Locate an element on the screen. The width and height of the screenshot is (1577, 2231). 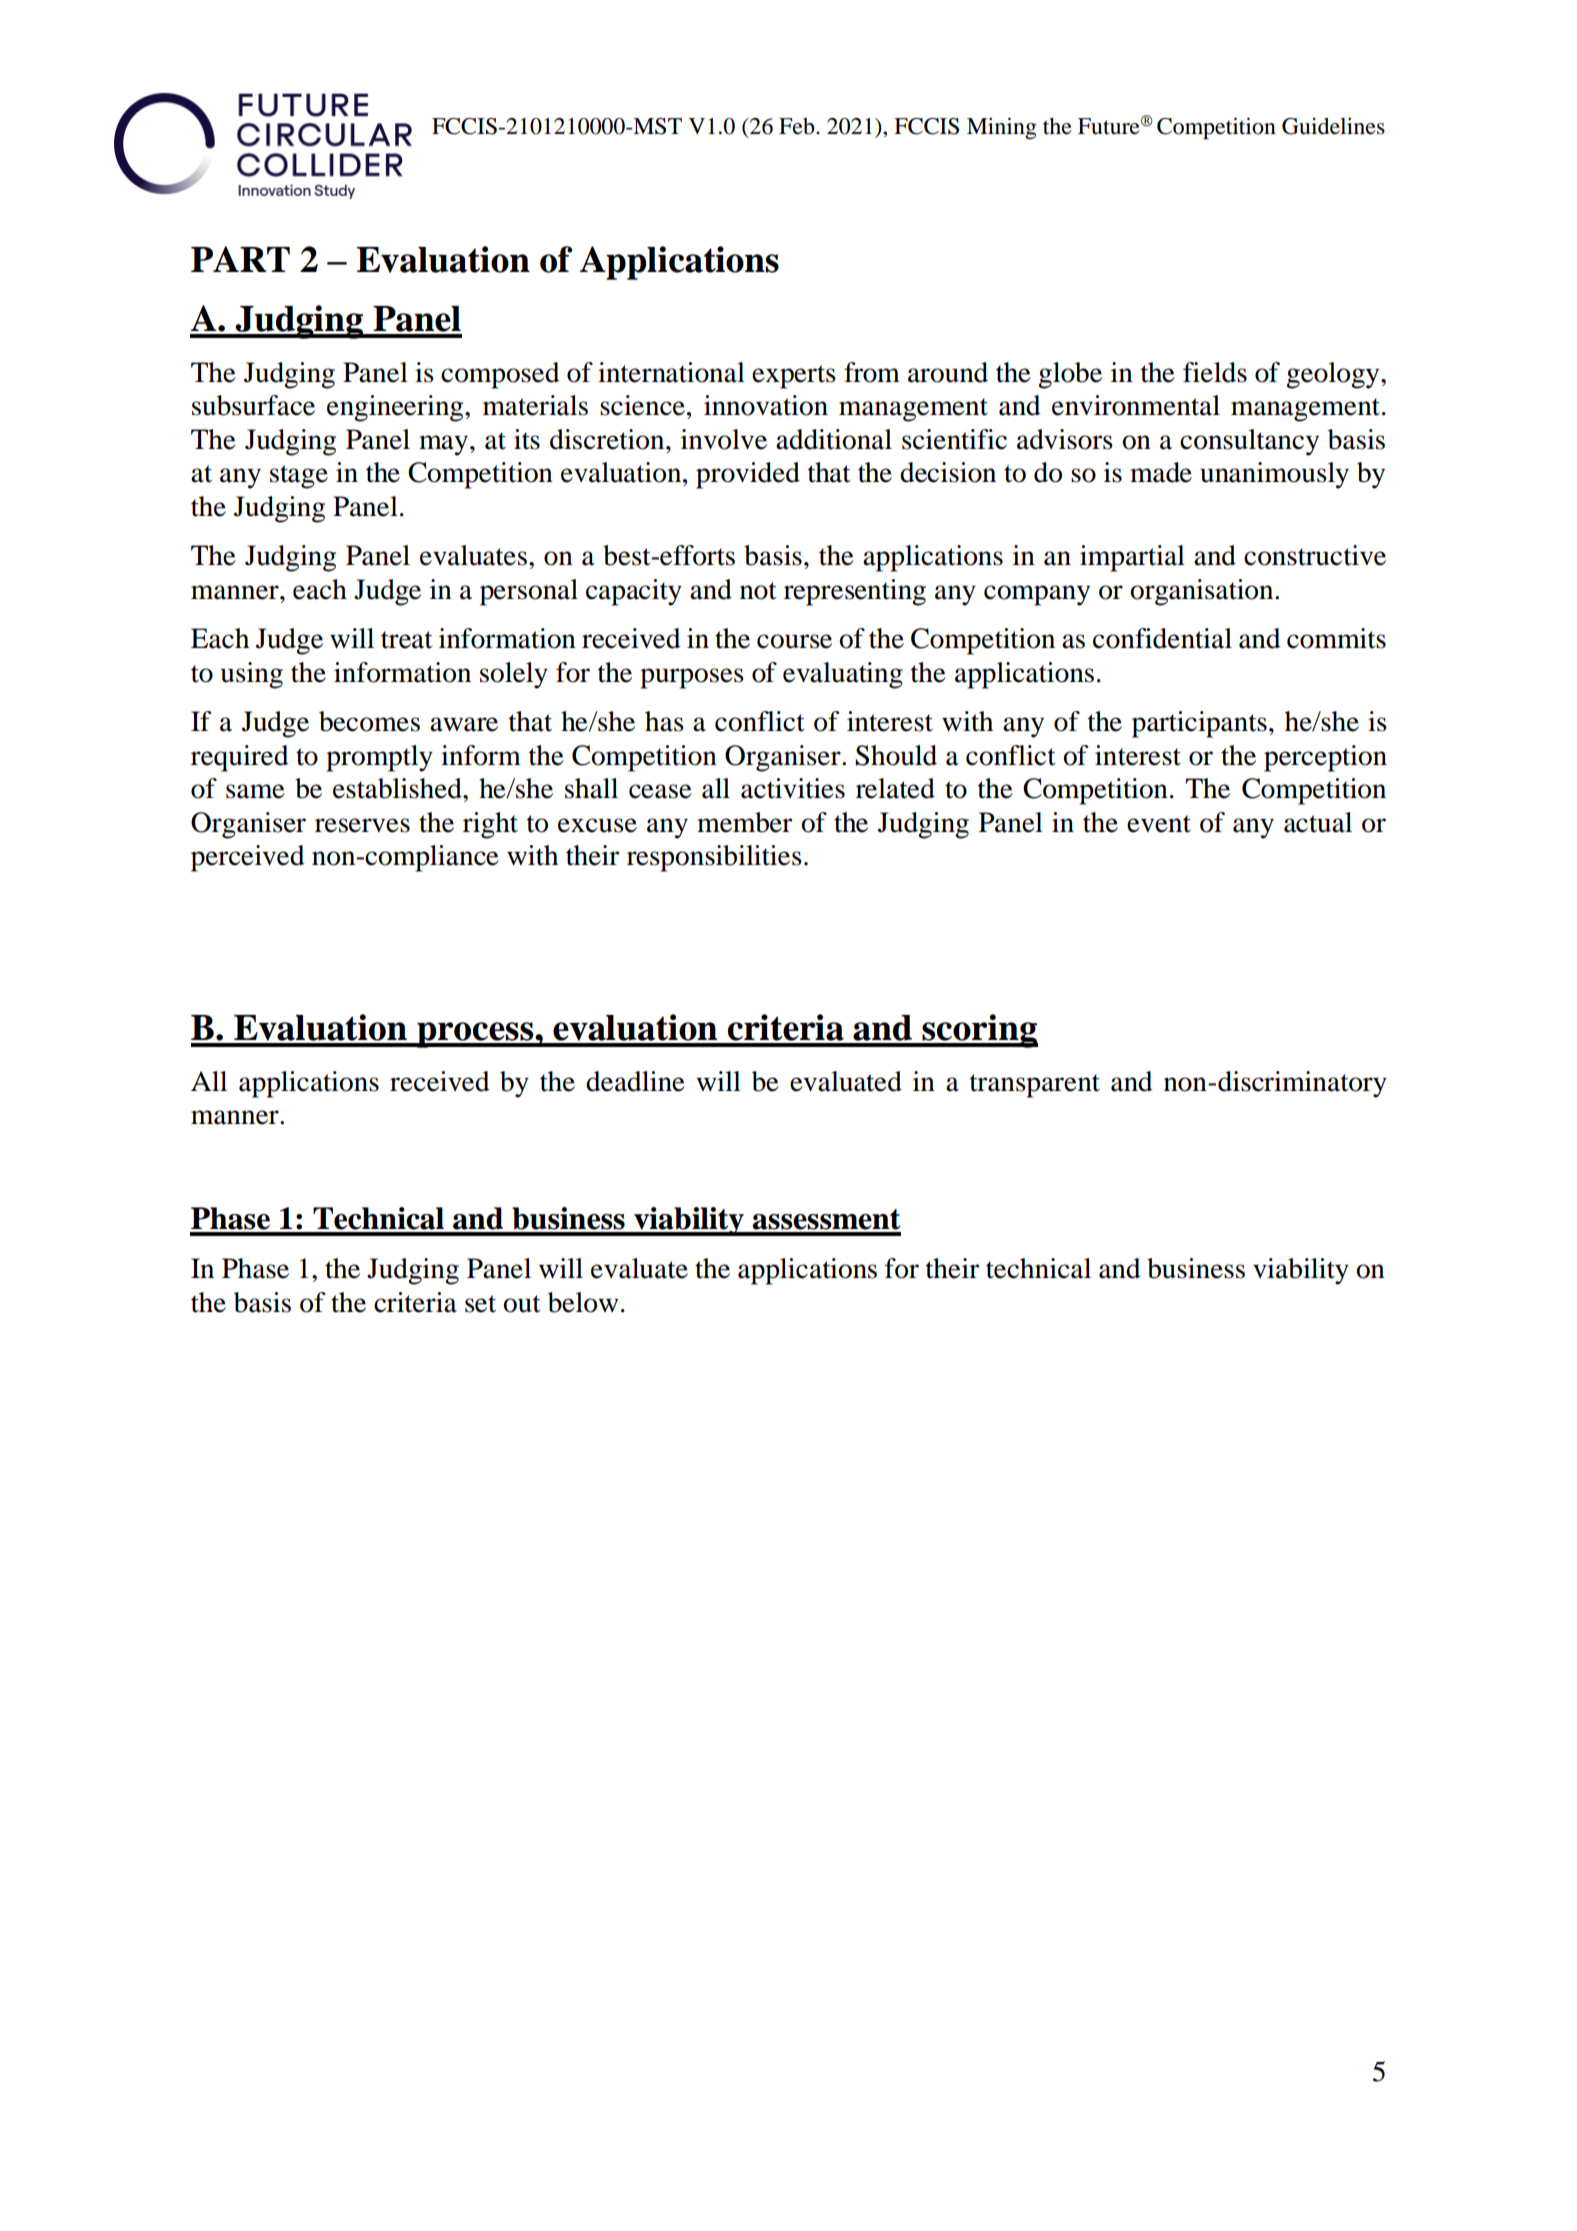
provided is located at coordinates (748, 475).
